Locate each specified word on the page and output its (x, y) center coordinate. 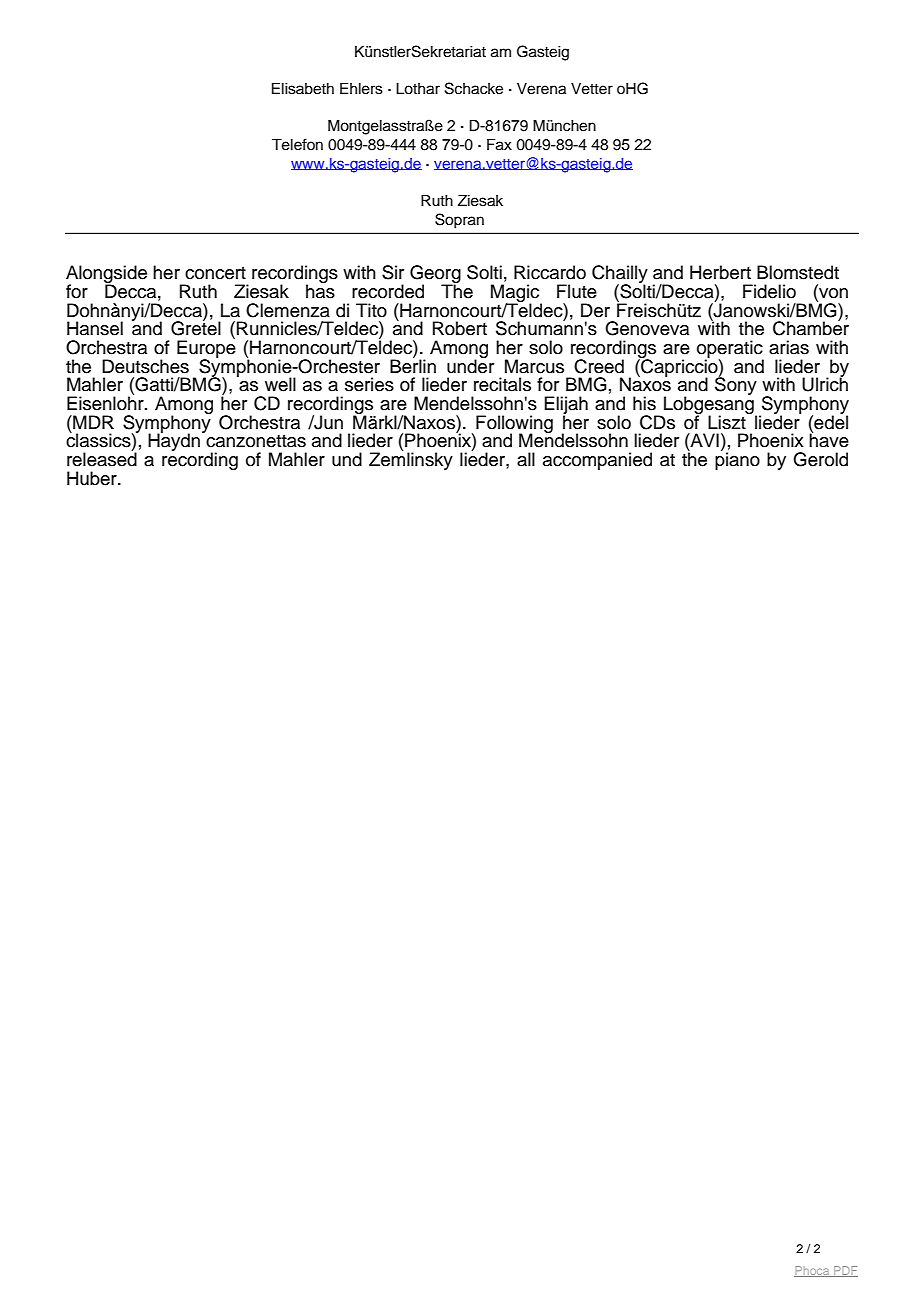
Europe (206, 349)
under (470, 365)
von (832, 293)
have (829, 439)
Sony (736, 385)
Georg (435, 275)
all (526, 459)
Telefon (297, 144)
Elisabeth (303, 89)
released (102, 458)
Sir (393, 272)
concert (215, 273)
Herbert (720, 272)
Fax (499, 145)
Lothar (418, 89)
